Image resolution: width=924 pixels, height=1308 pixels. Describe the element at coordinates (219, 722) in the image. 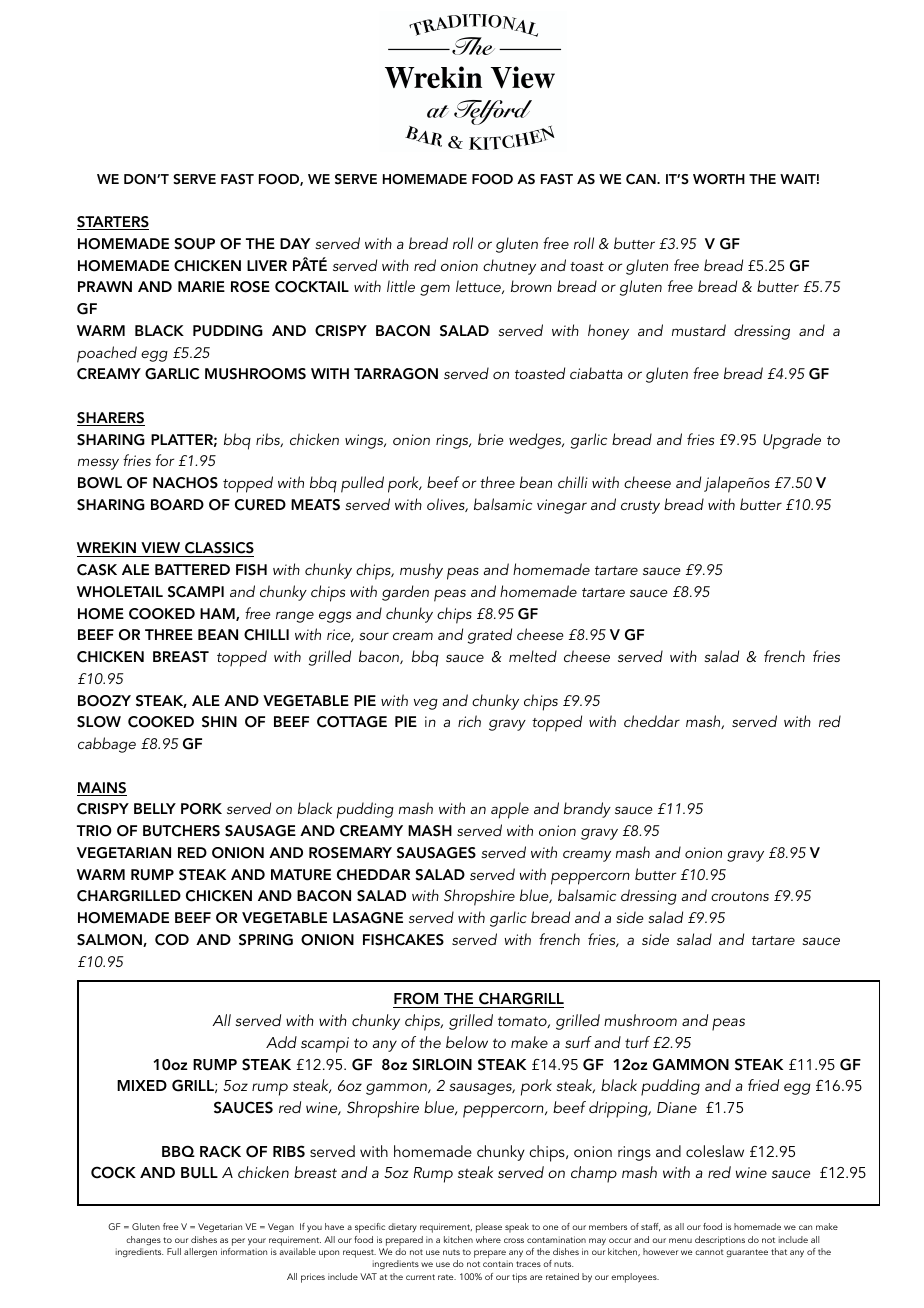

I see `SHIN` at that location.
